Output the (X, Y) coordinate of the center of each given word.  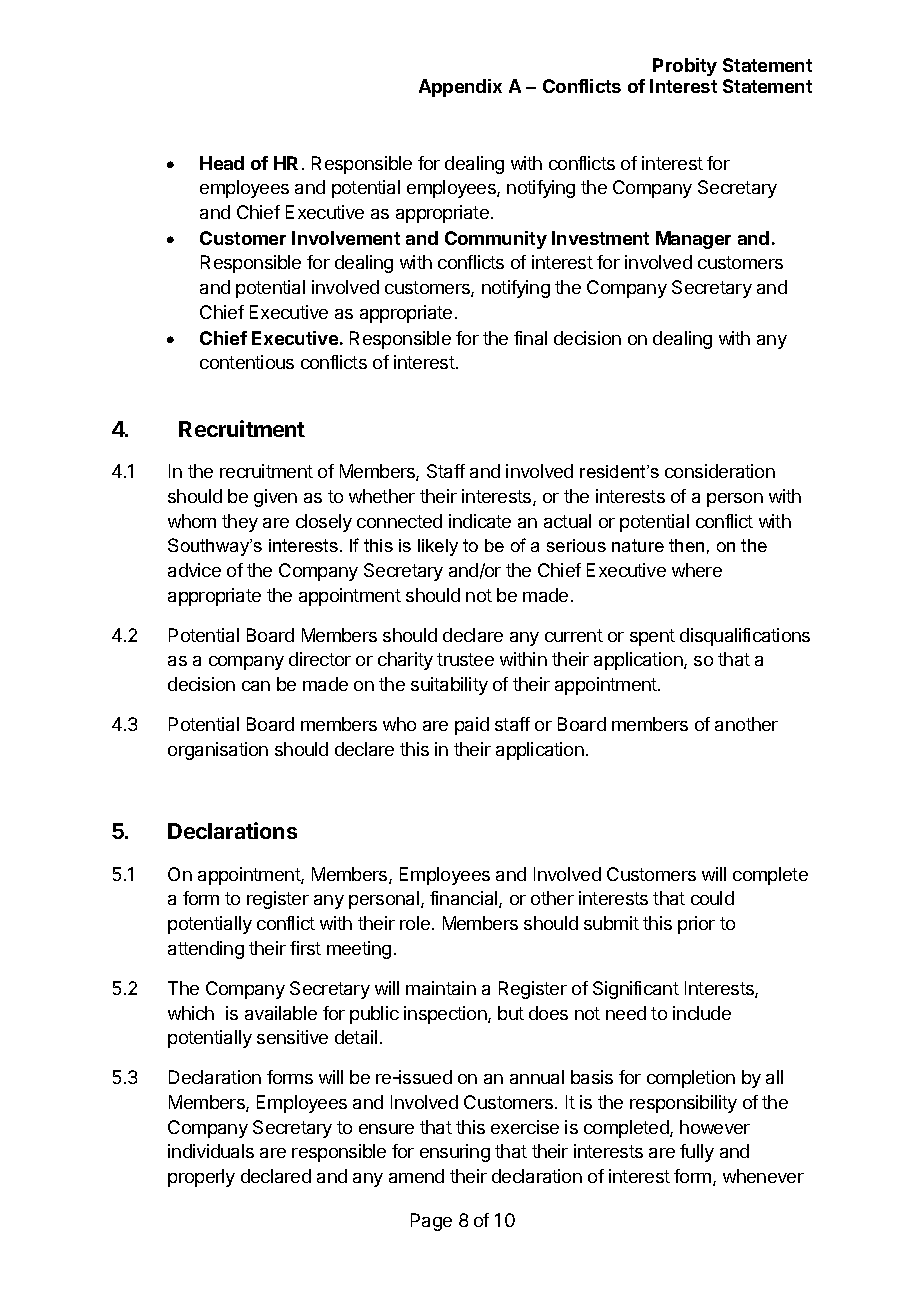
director (320, 659)
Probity (685, 67)
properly (201, 1178)
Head (222, 163)
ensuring (455, 1153)
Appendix (460, 88)
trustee (465, 659)
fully (697, 1153)
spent (652, 637)
